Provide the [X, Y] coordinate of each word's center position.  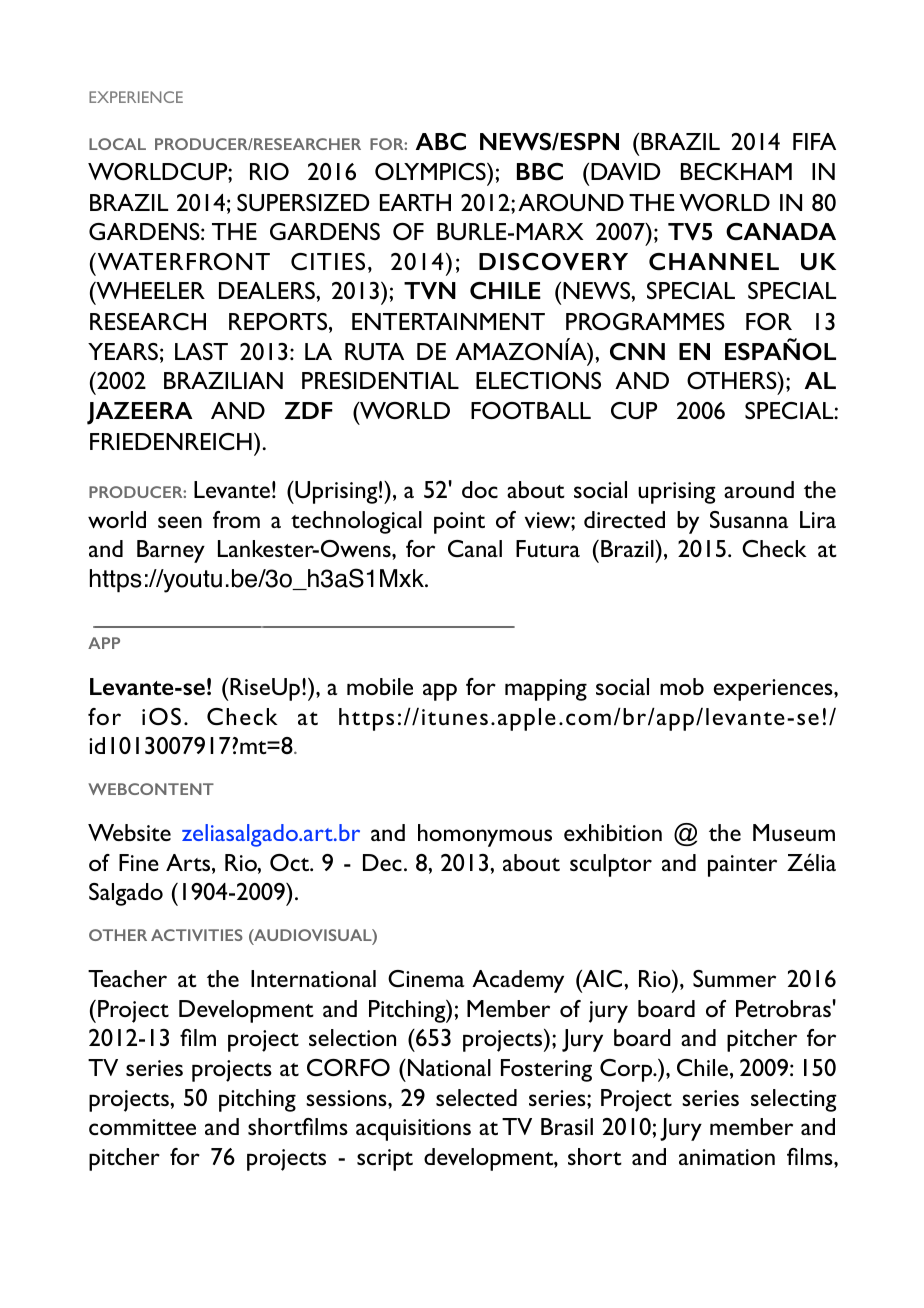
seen [180, 522]
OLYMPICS [431, 171]
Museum [794, 832]
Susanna [749, 519]
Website [129, 832]
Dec [382, 862]
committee [142, 1127]
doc [480, 489]
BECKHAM [736, 171]
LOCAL [117, 144]
